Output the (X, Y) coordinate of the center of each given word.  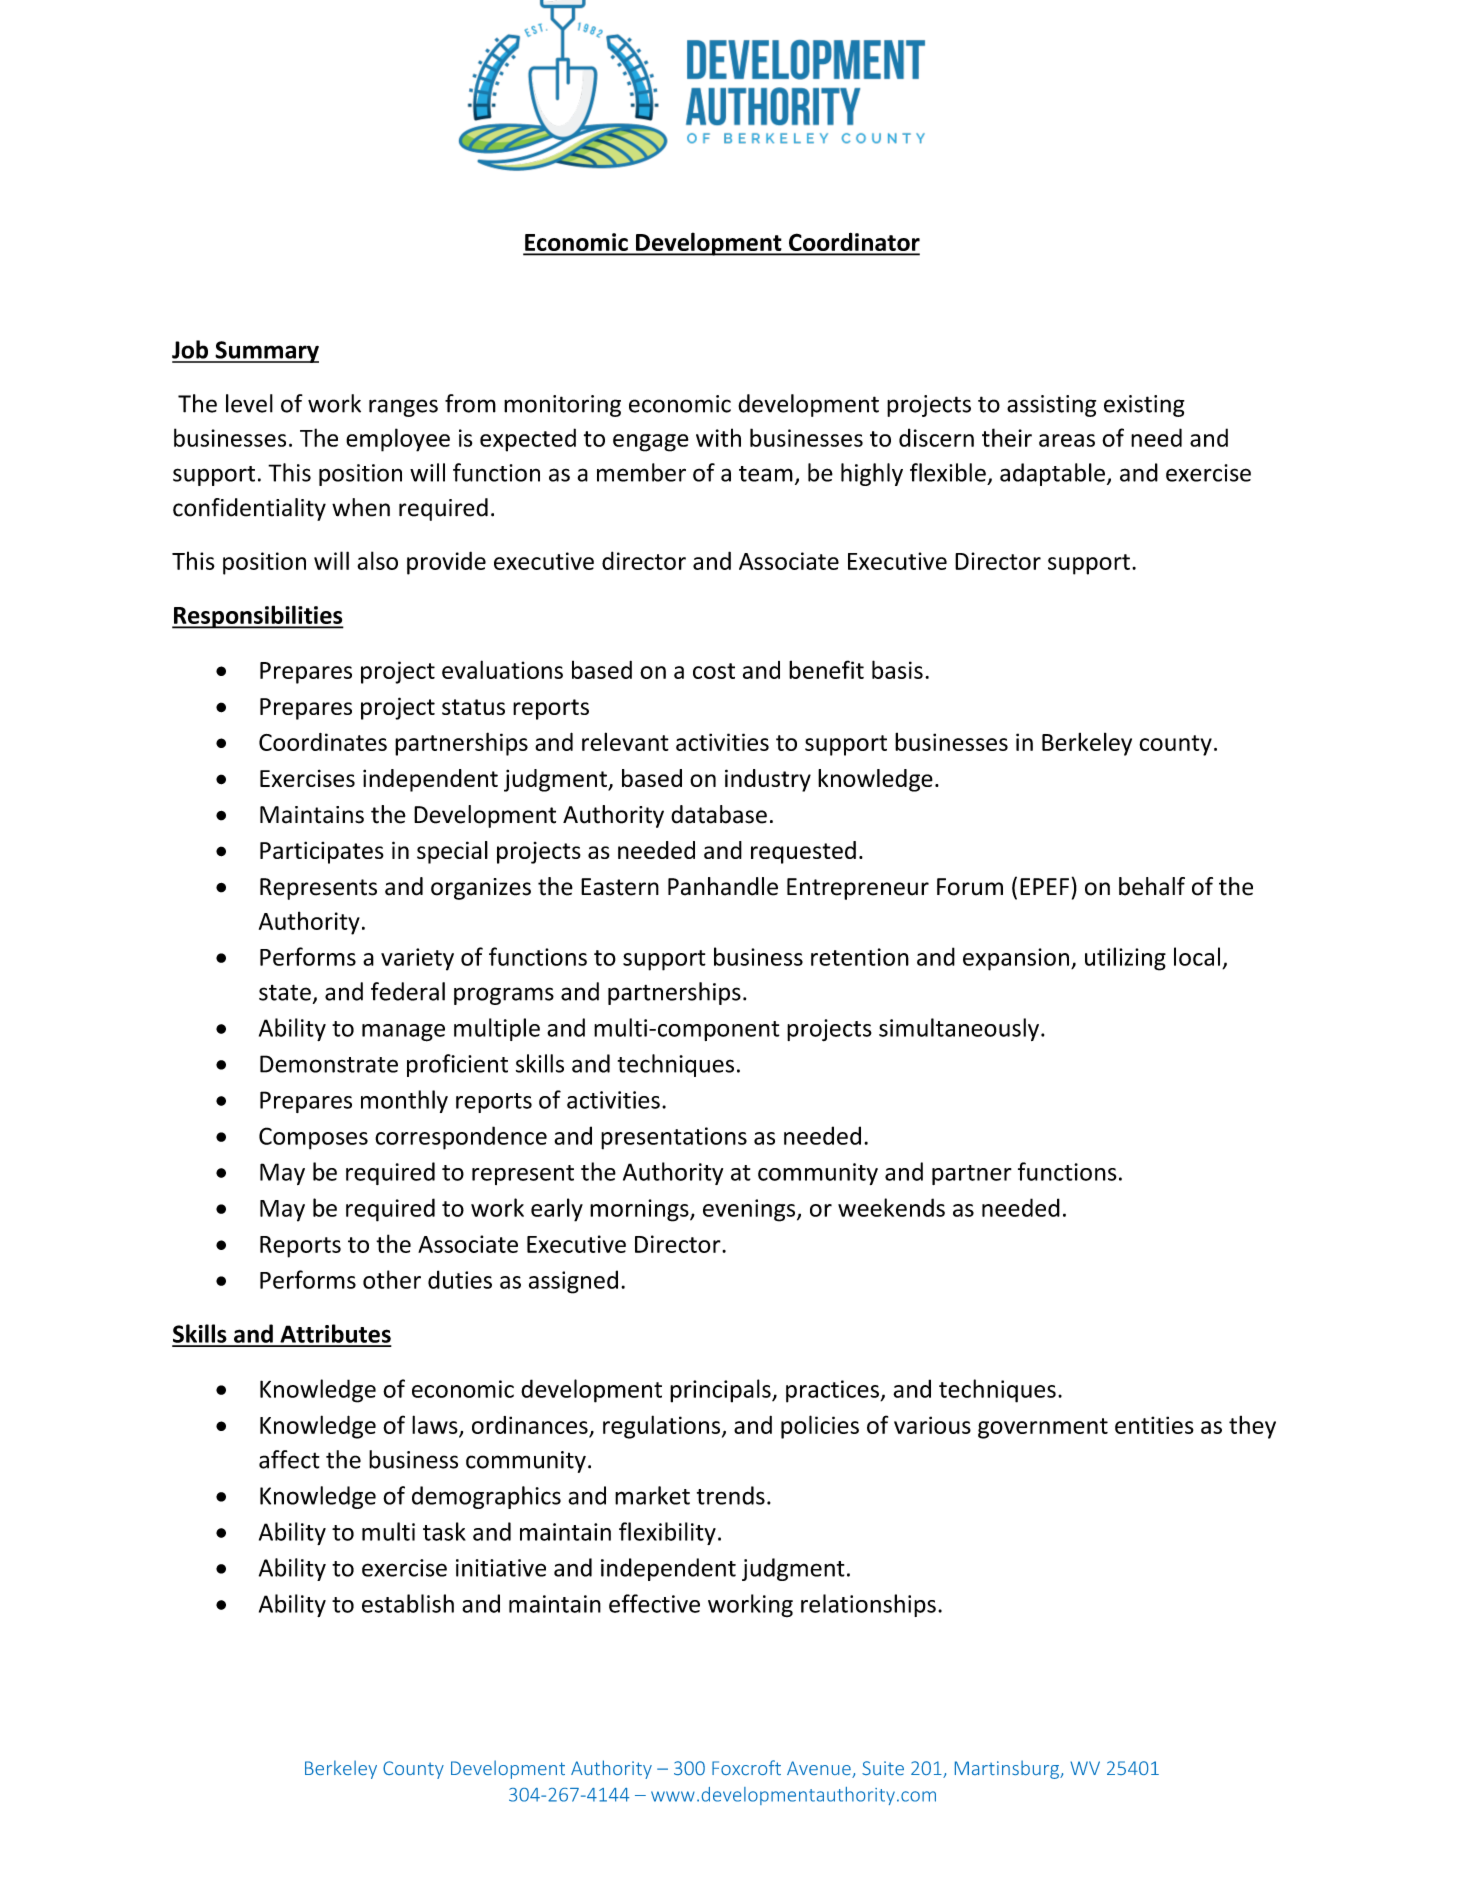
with (718, 437)
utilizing (1125, 959)
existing (1144, 406)
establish (408, 1603)
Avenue (820, 1769)
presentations (674, 1138)
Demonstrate (329, 1064)
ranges (403, 408)
